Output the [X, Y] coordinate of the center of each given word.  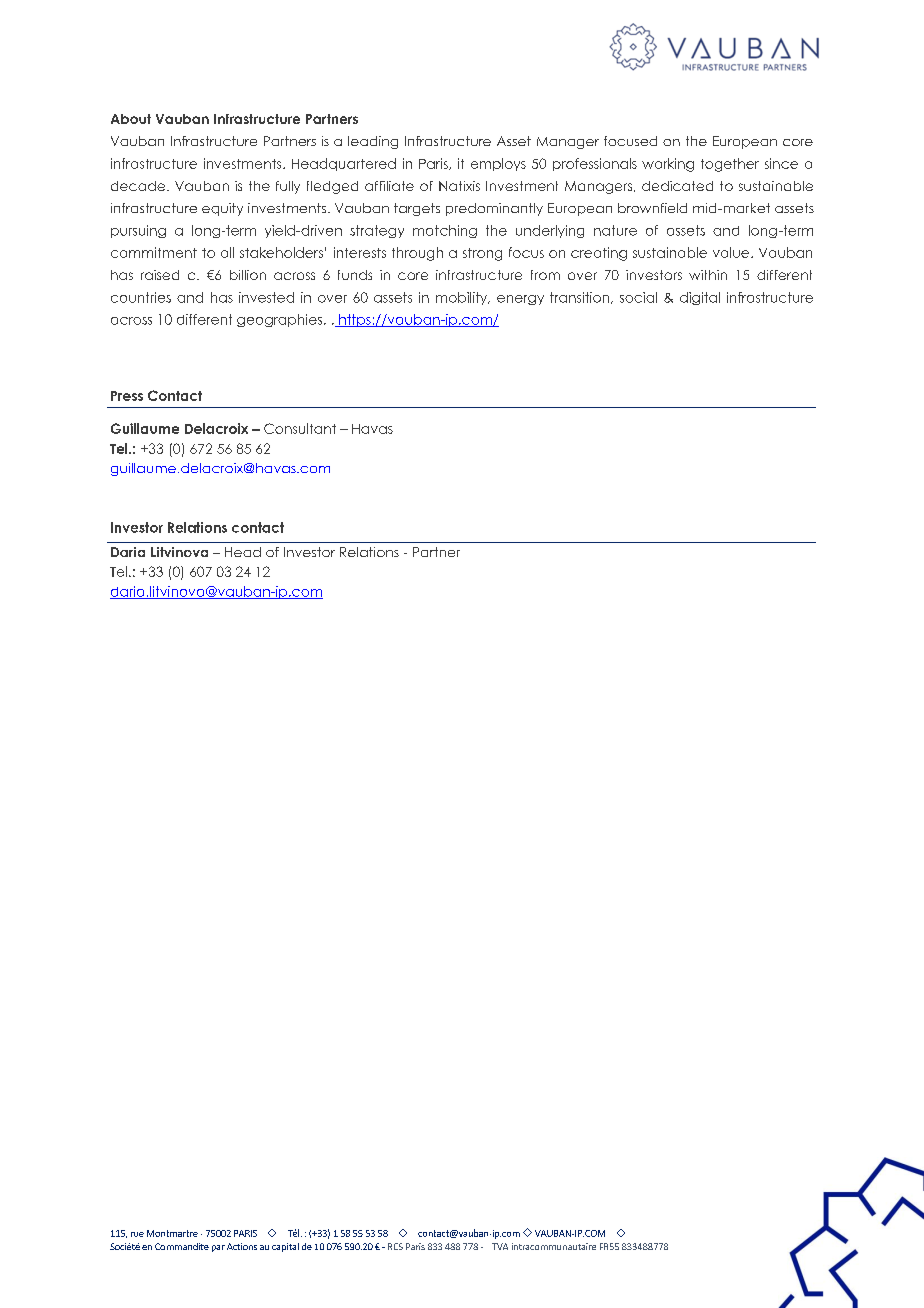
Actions [242, 1246]
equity [222, 209]
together [730, 165]
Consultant [300, 428]
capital [285, 1247]
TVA [500, 1246]
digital [700, 298]
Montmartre [172, 1233]
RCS [395, 1246]
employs [498, 164]
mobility [463, 298]
